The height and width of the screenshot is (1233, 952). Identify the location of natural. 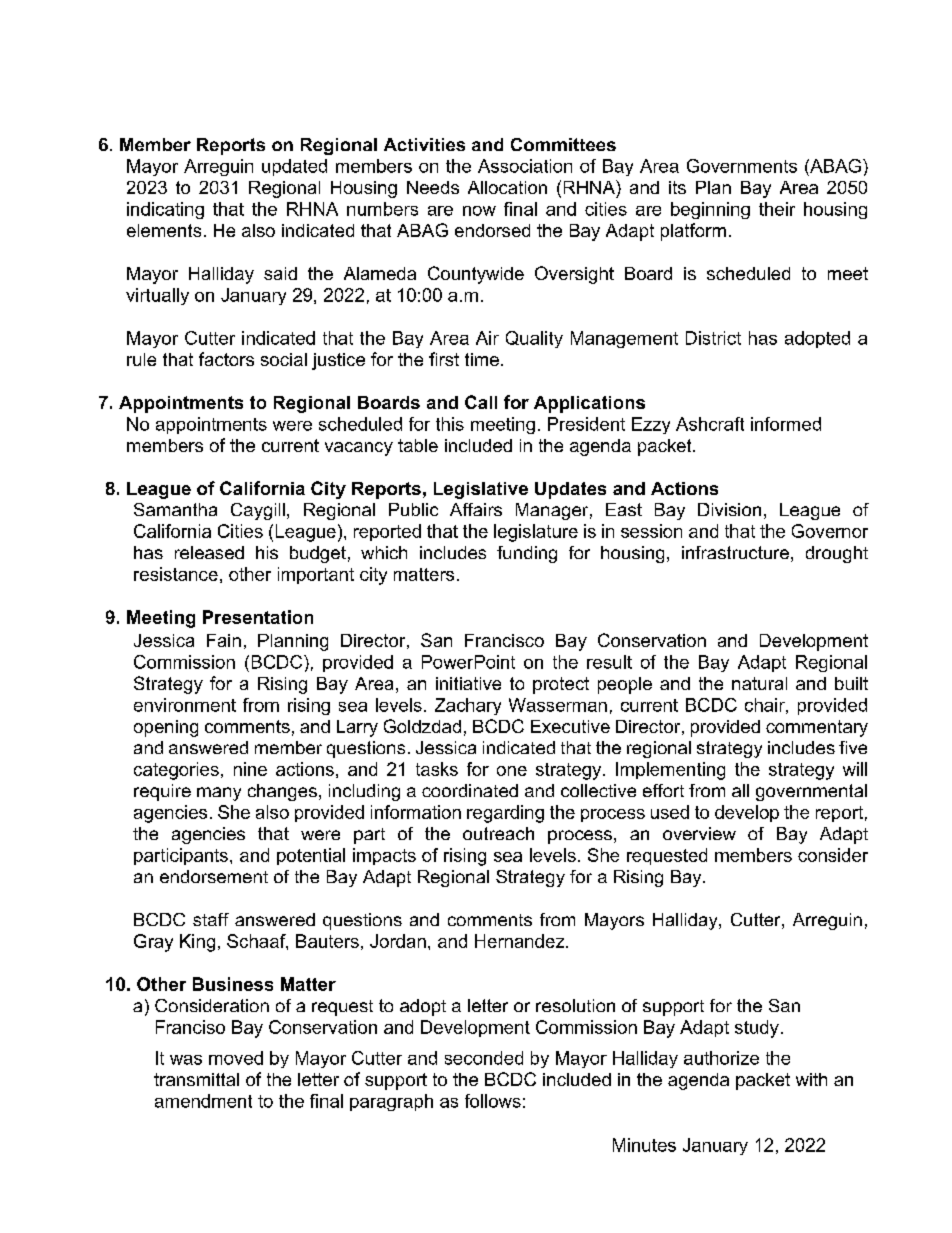
(759, 683).
